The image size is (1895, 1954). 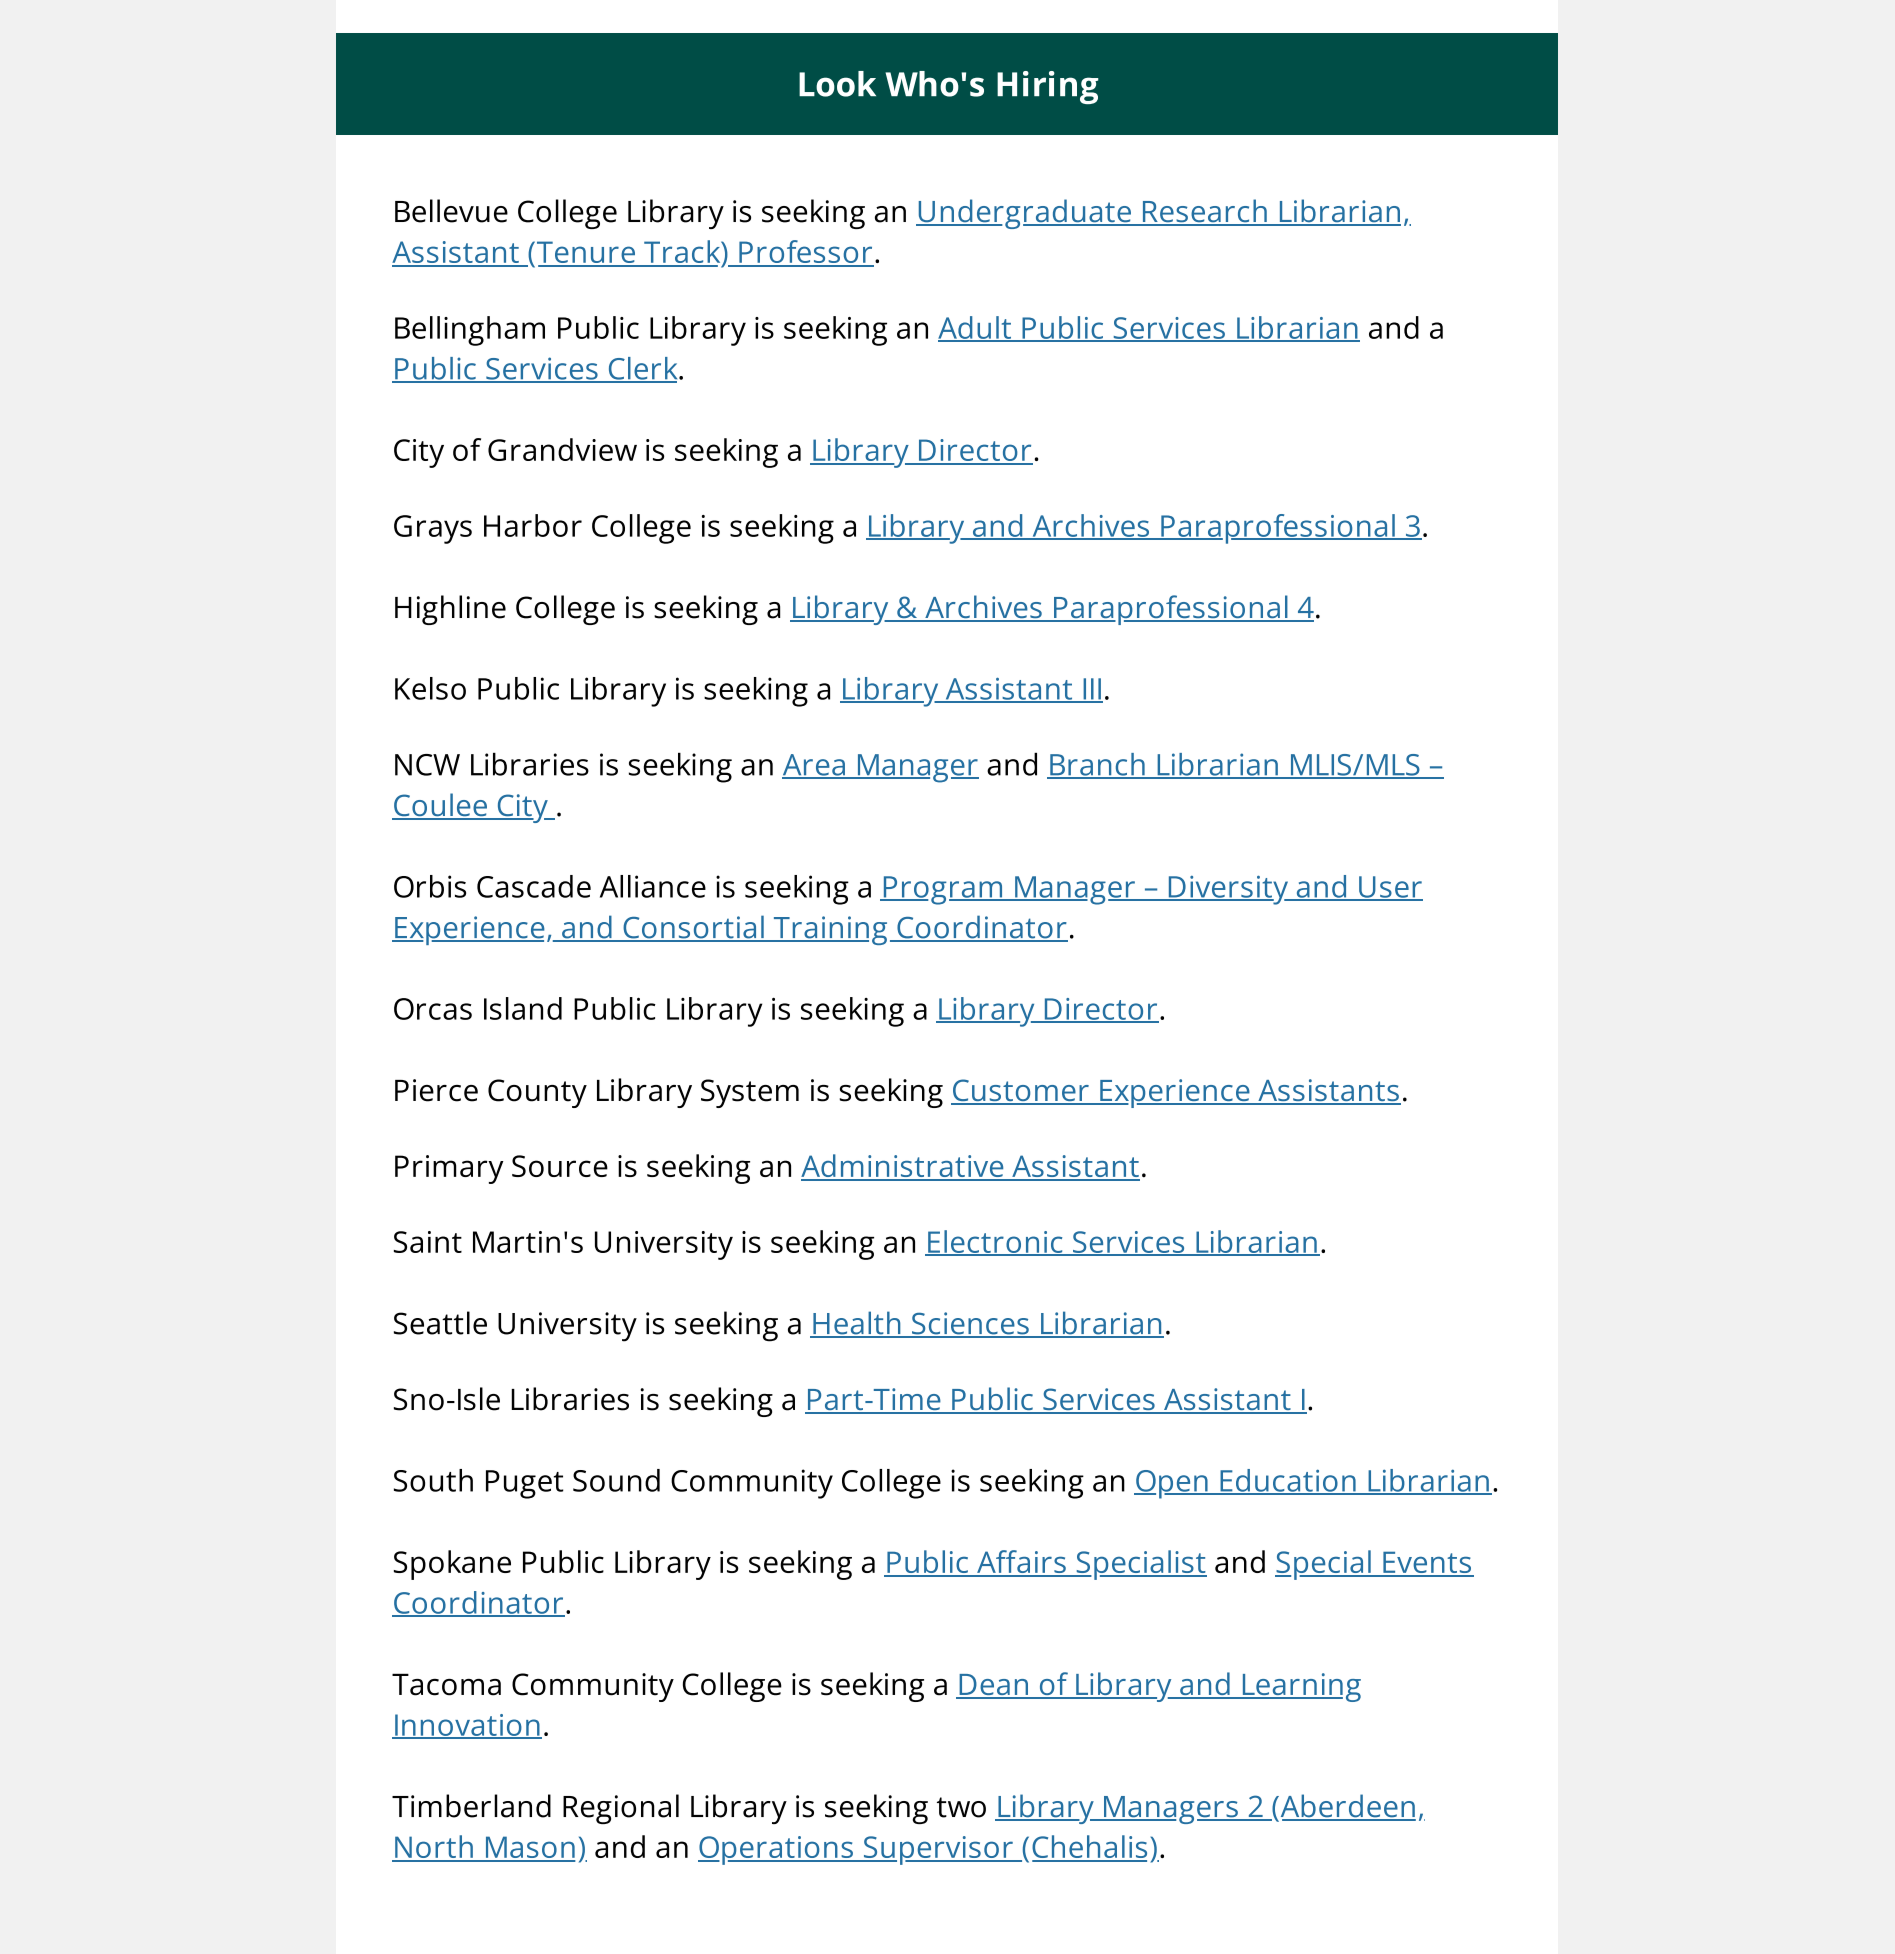 What do you see at coordinates (995, 1242) in the document?
I see `Electronic` at bounding box center [995, 1242].
